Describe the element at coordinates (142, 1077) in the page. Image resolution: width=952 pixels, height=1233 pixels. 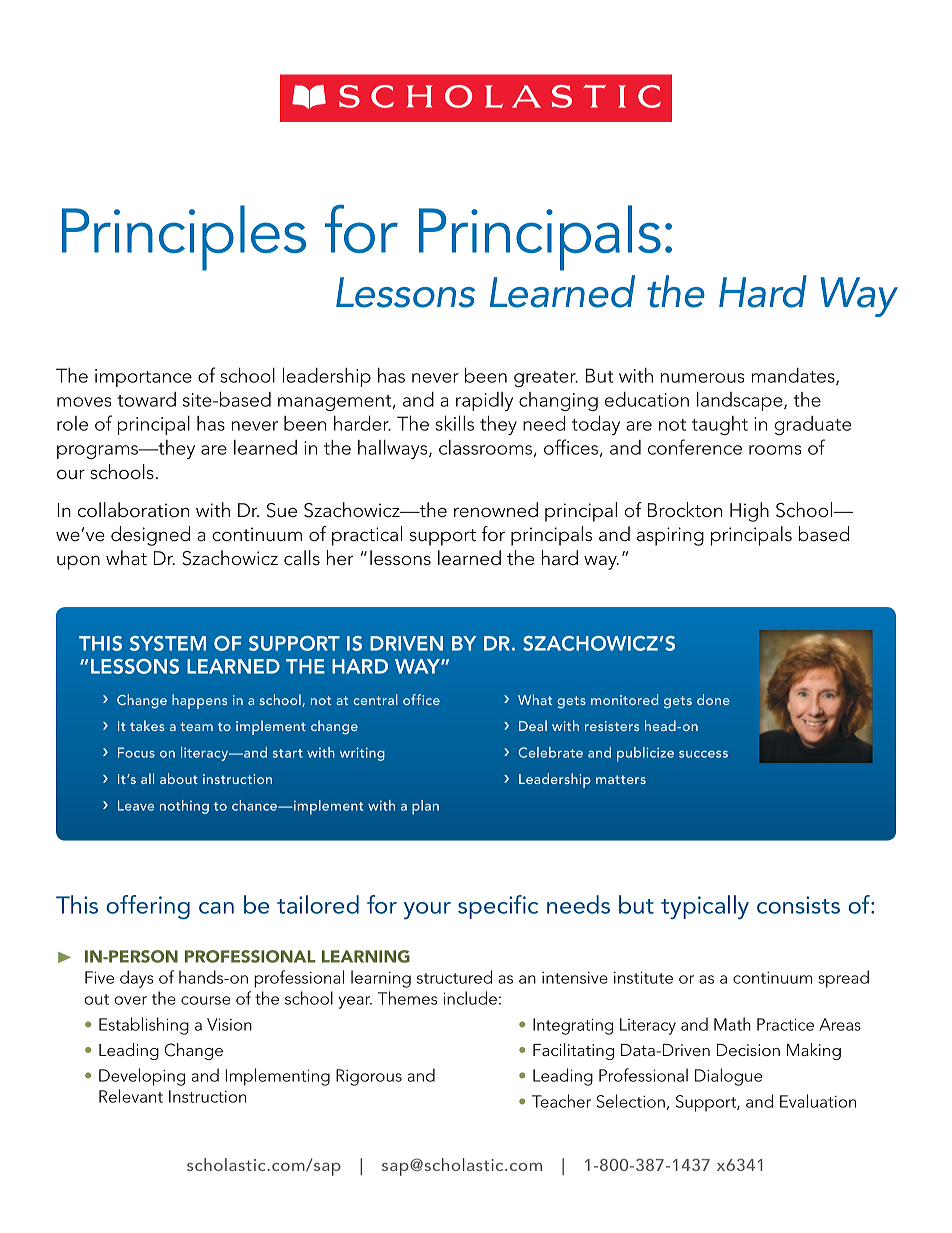
I see `Developing` at that location.
